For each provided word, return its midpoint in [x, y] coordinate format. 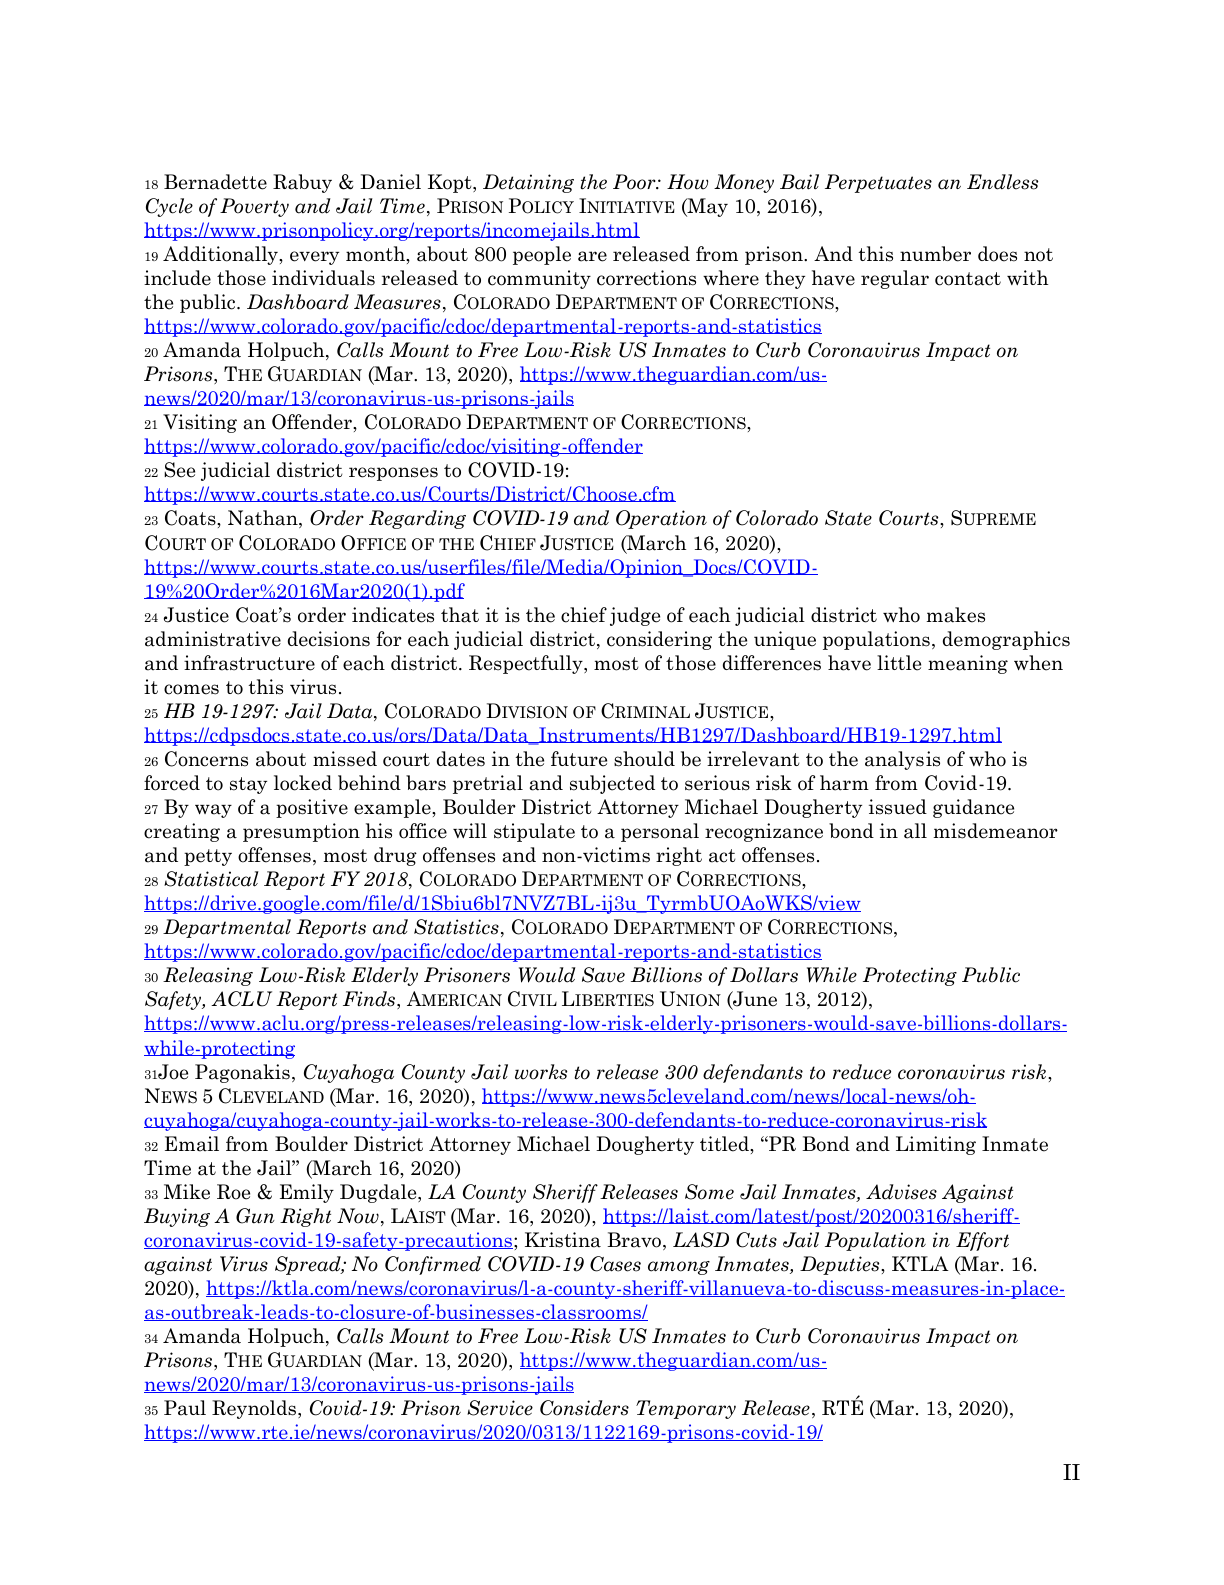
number [935, 254]
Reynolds [254, 1409]
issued [898, 807]
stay [248, 785]
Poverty [254, 207]
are [592, 256]
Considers [584, 1408]
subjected [612, 784]
